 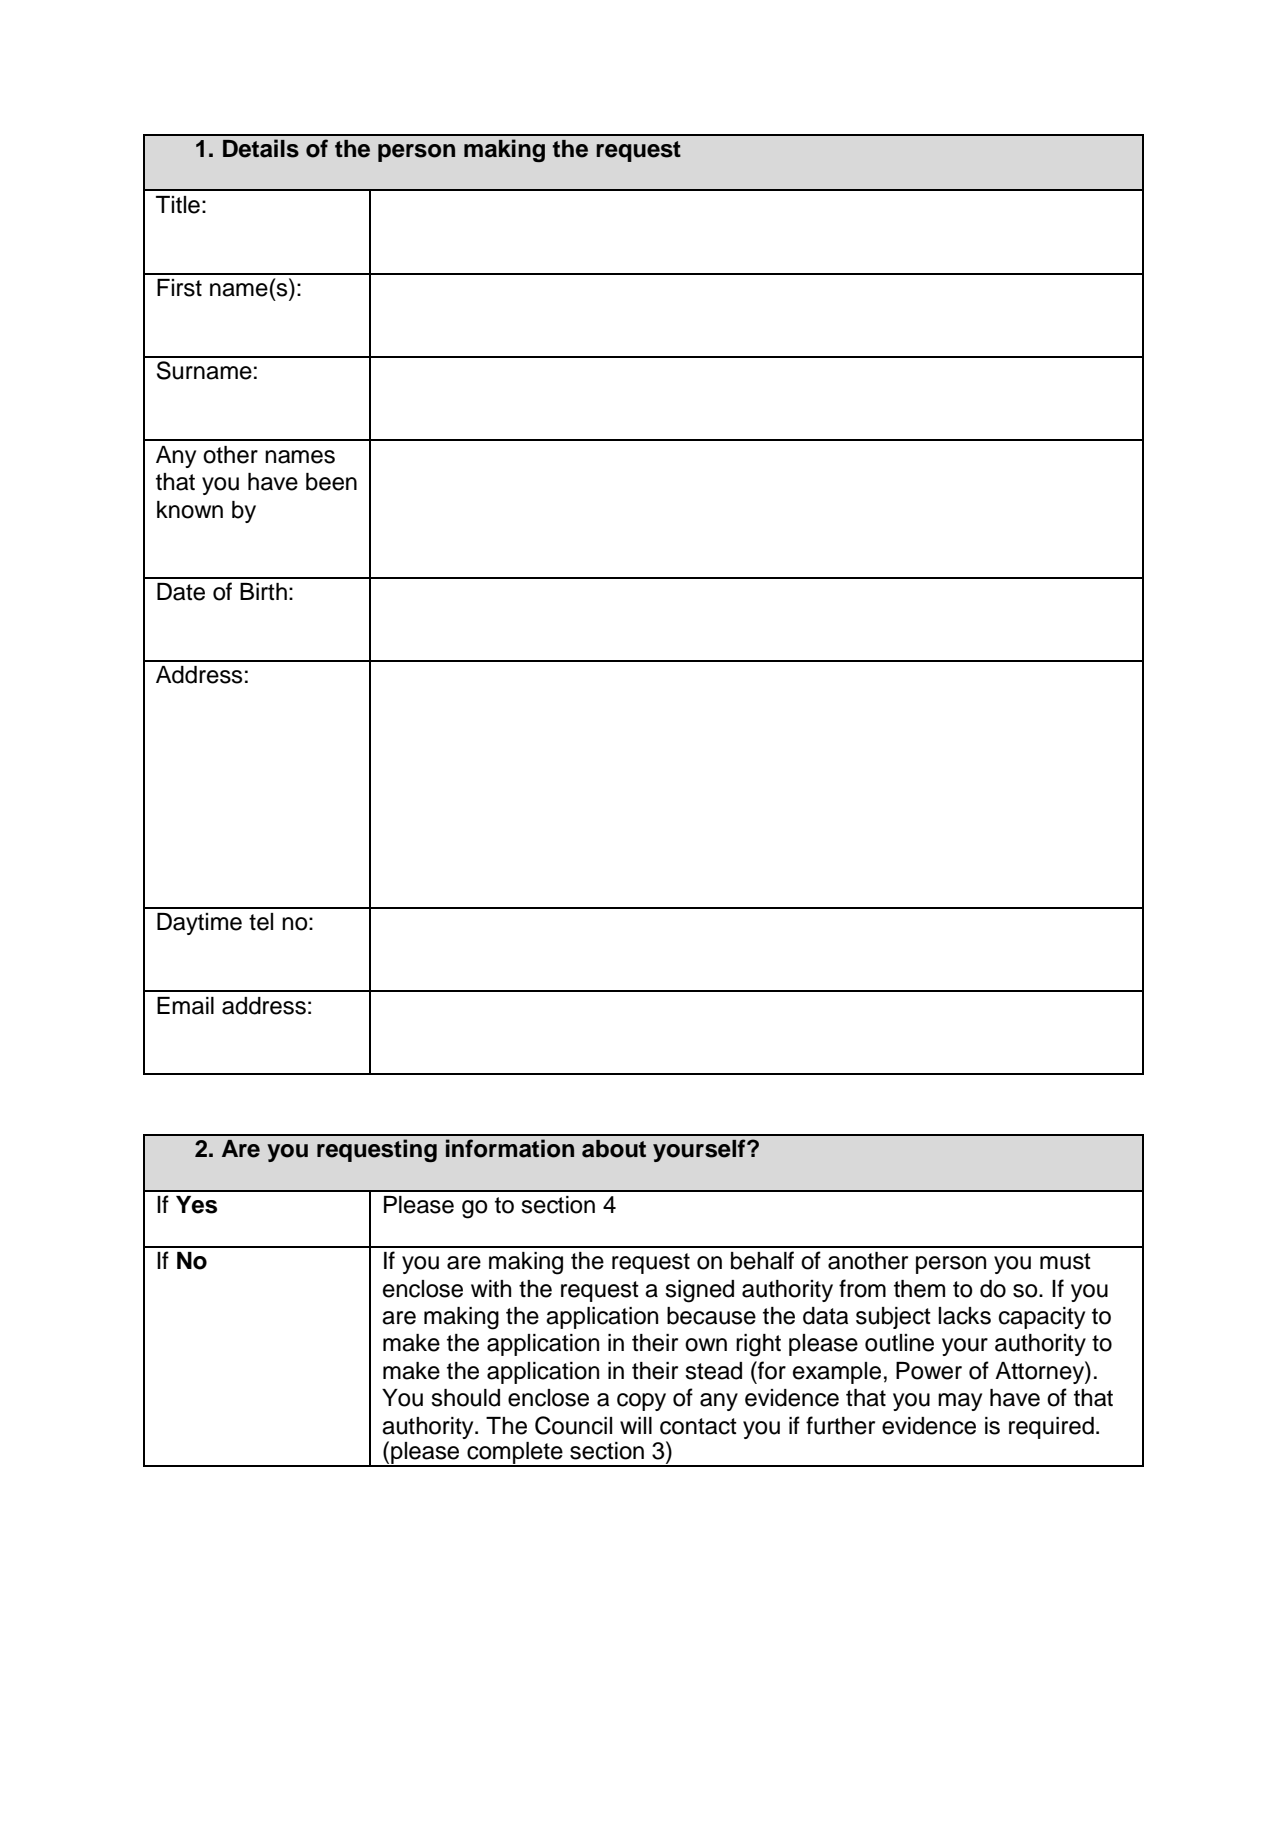 I want to click on Birth, so click(x=263, y=591).
